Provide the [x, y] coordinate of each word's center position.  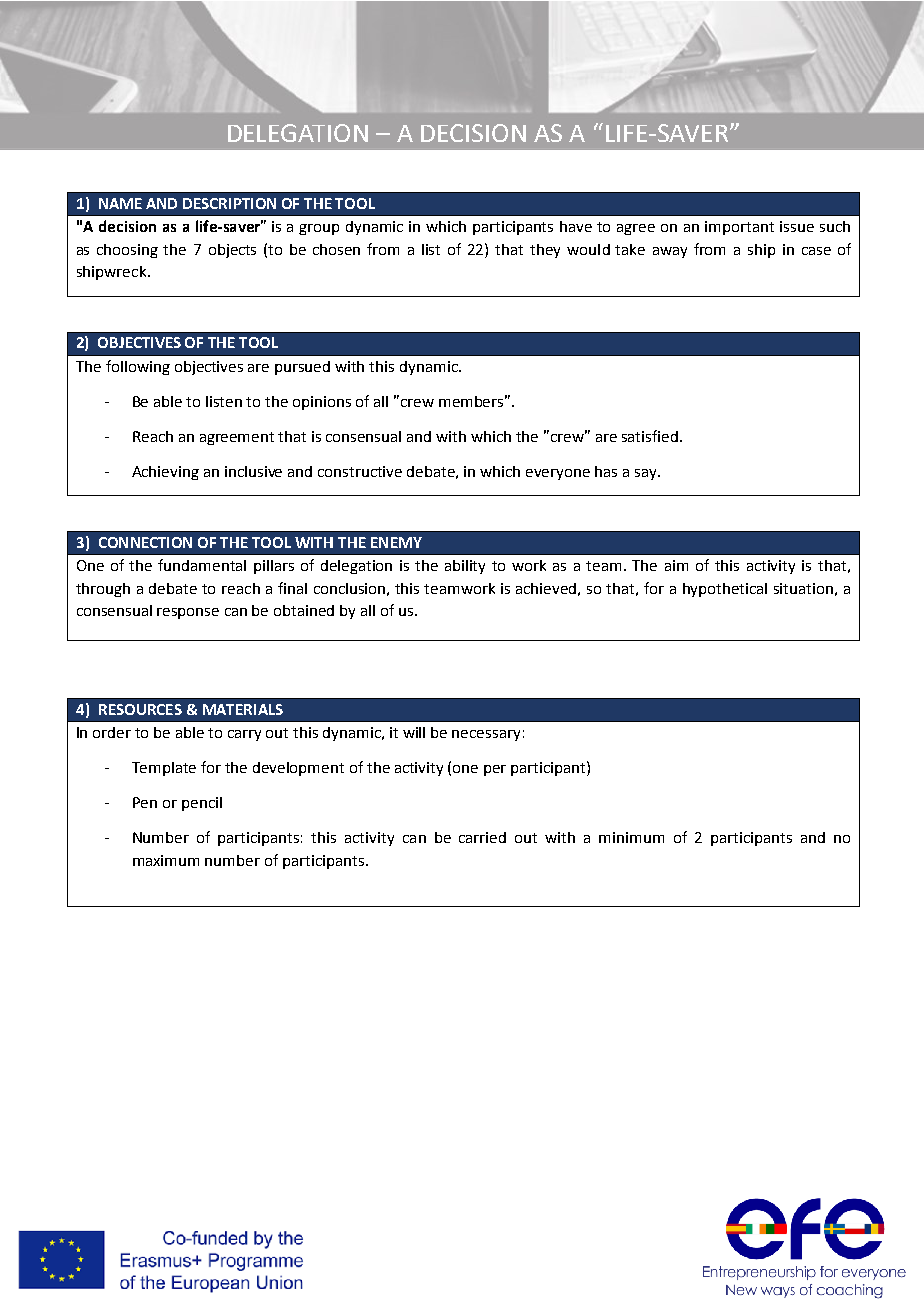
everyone [558, 474]
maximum [166, 860]
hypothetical [725, 590]
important [739, 228]
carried [482, 837]
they [545, 251]
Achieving [165, 473]
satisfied [651, 436]
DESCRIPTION [229, 203]
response [188, 613]
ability [465, 567]
